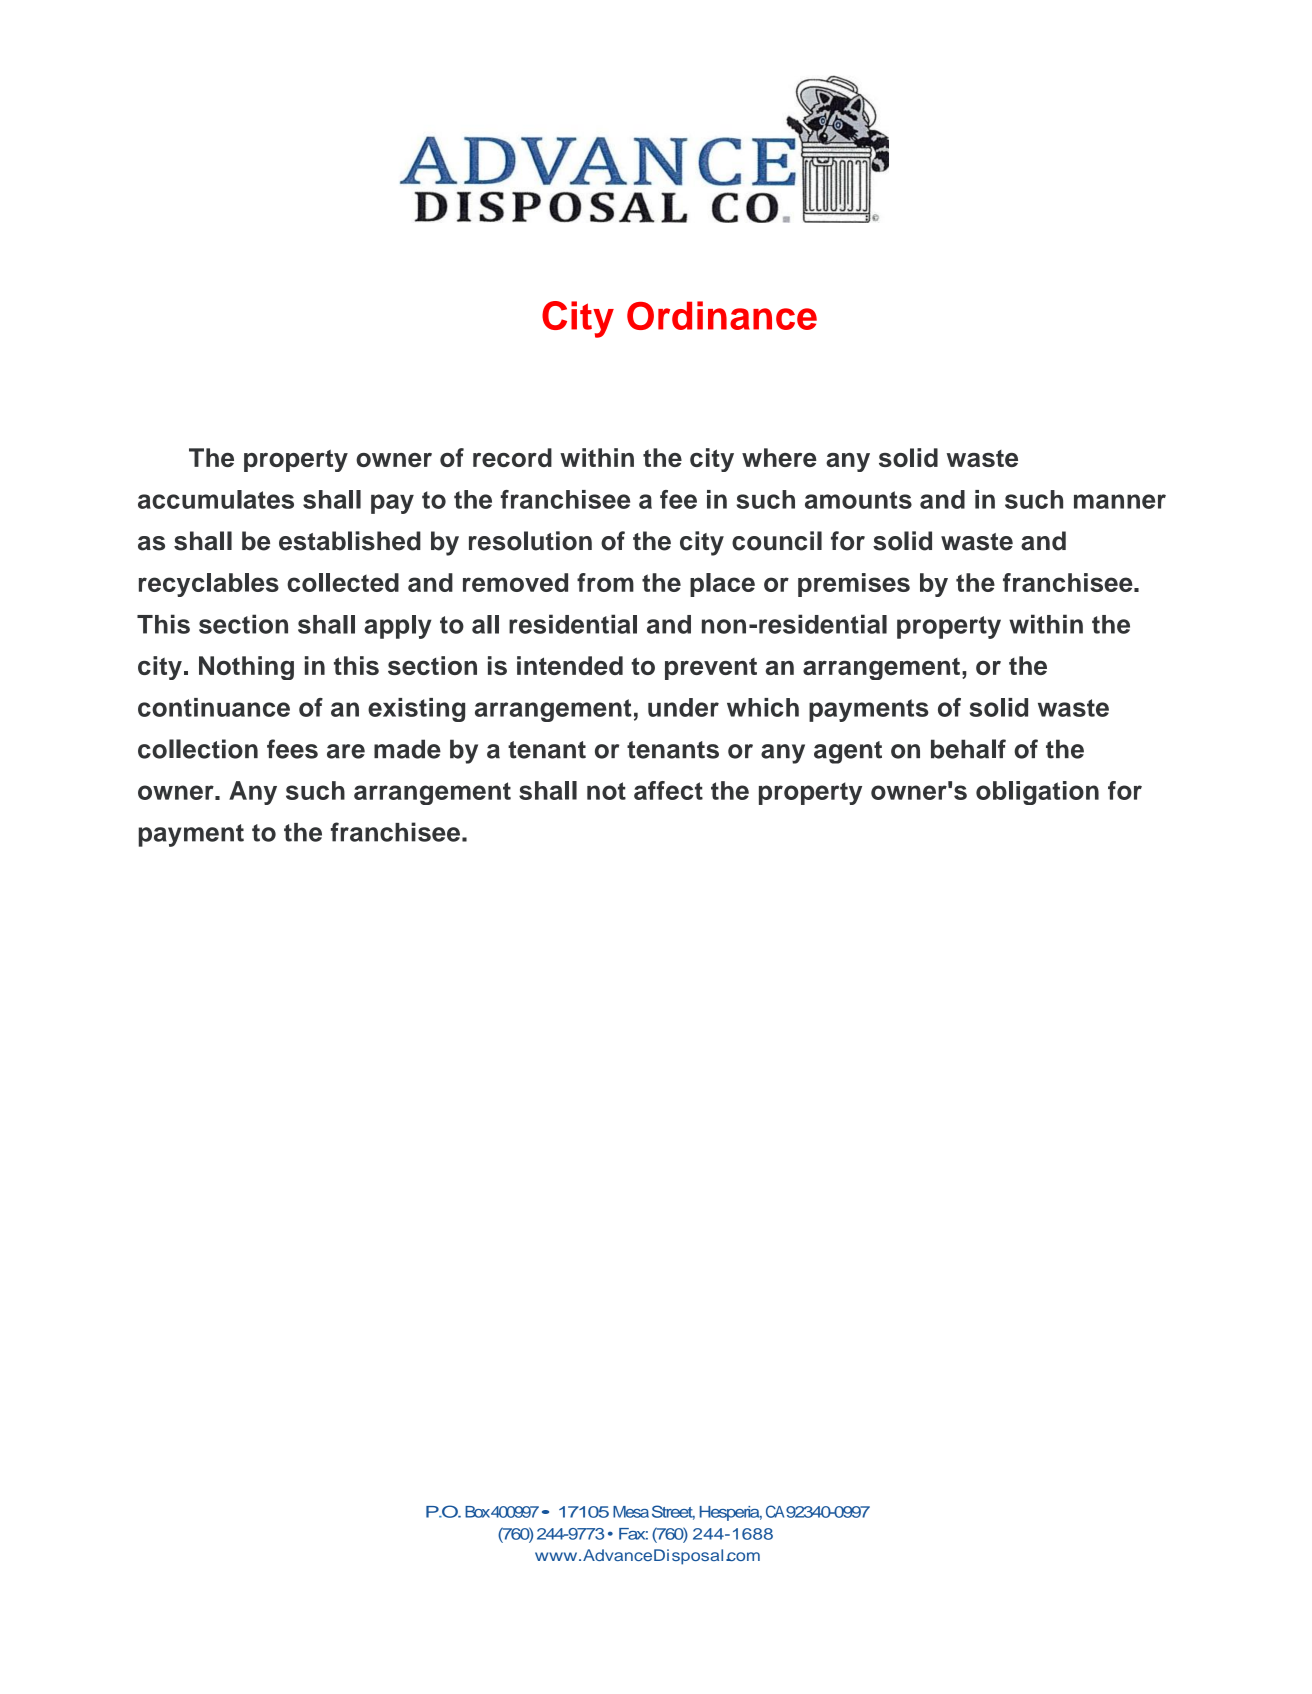 The width and height of the image is (1312, 1694). Describe the element at coordinates (1120, 501) in the image. I see `manner` at that location.
